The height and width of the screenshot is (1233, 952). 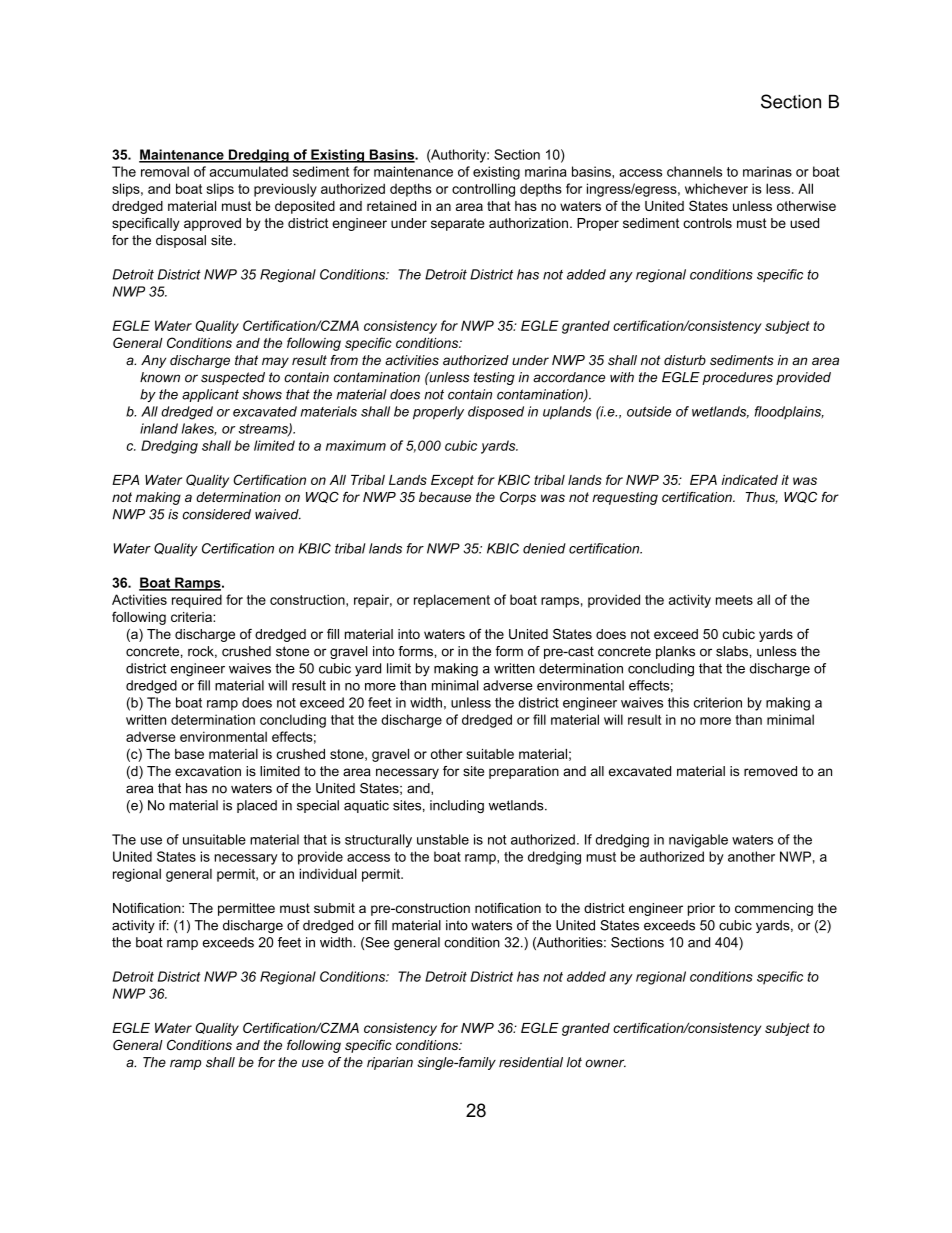 I want to click on replacement, so click(x=452, y=601).
